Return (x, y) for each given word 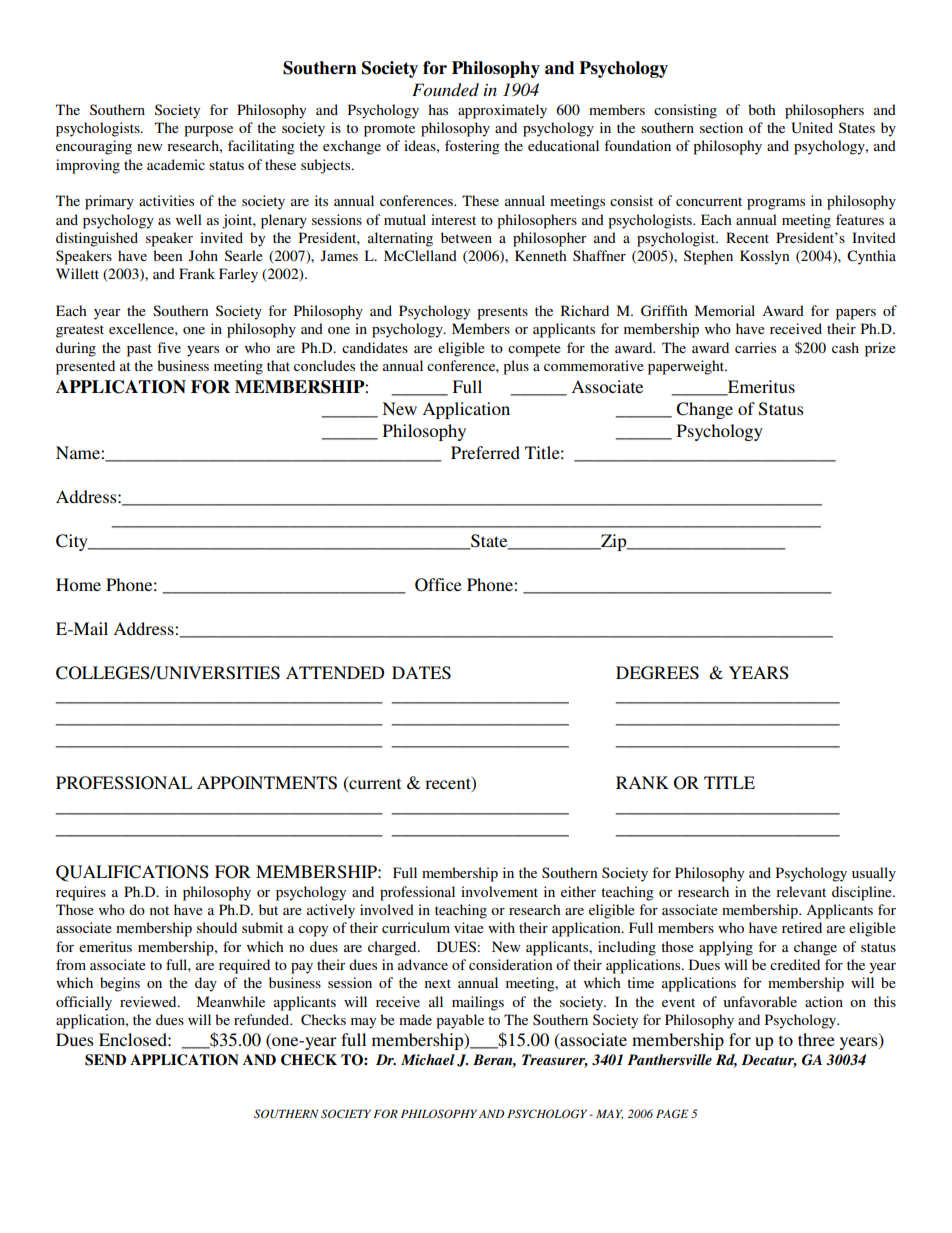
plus (516, 367)
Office (438, 585)
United (812, 128)
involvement (499, 891)
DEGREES (657, 673)
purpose (208, 131)
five (169, 347)
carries (755, 347)
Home (78, 584)
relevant (801, 891)
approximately (502, 111)
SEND (105, 1060)
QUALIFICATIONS (132, 873)
